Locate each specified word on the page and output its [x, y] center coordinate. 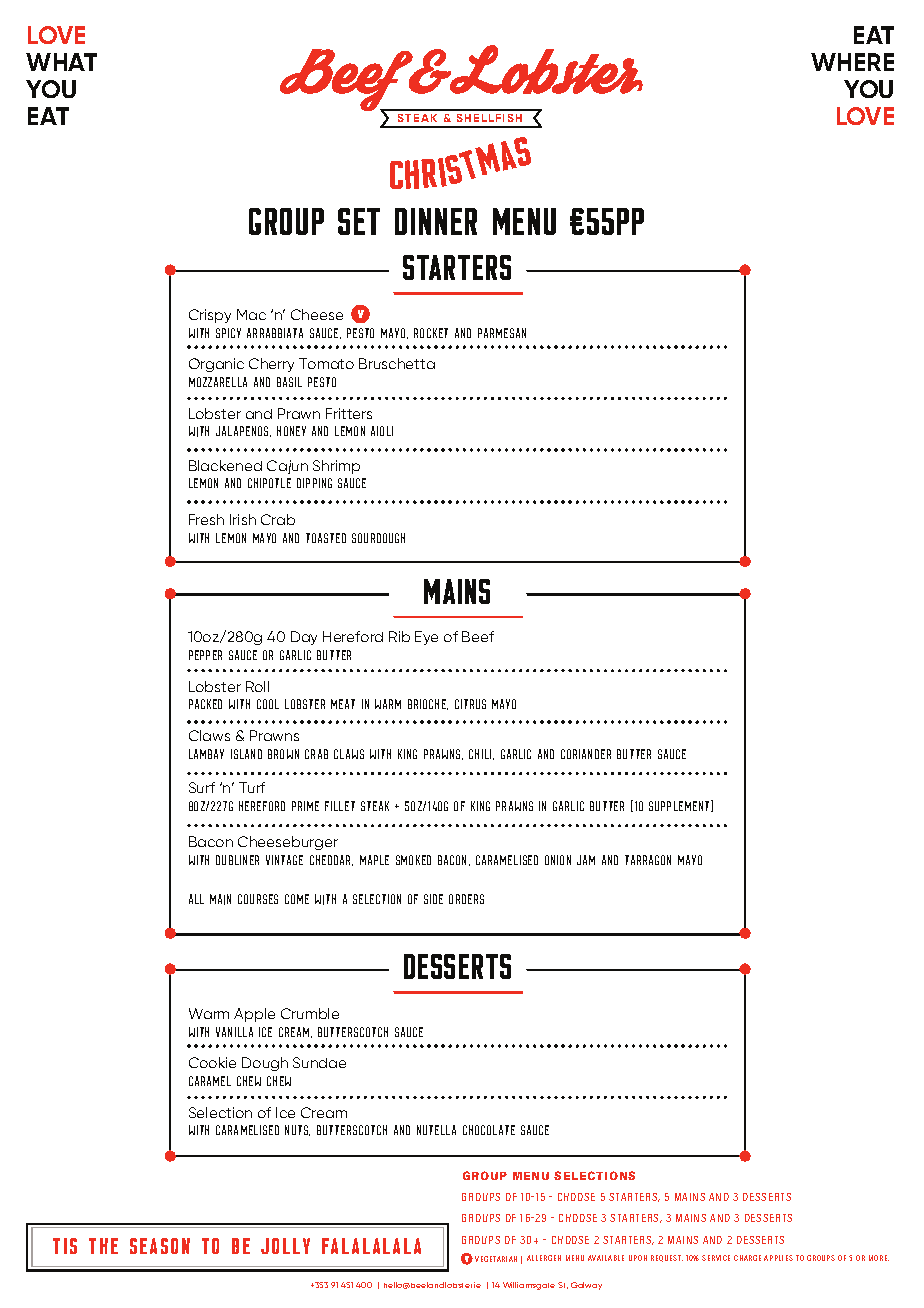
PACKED [205, 704]
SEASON [160, 1246]
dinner [436, 221]
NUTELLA [436, 1130]
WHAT [61, 62]
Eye [426, 638]
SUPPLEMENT [680, 806]
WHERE [852, 62]
